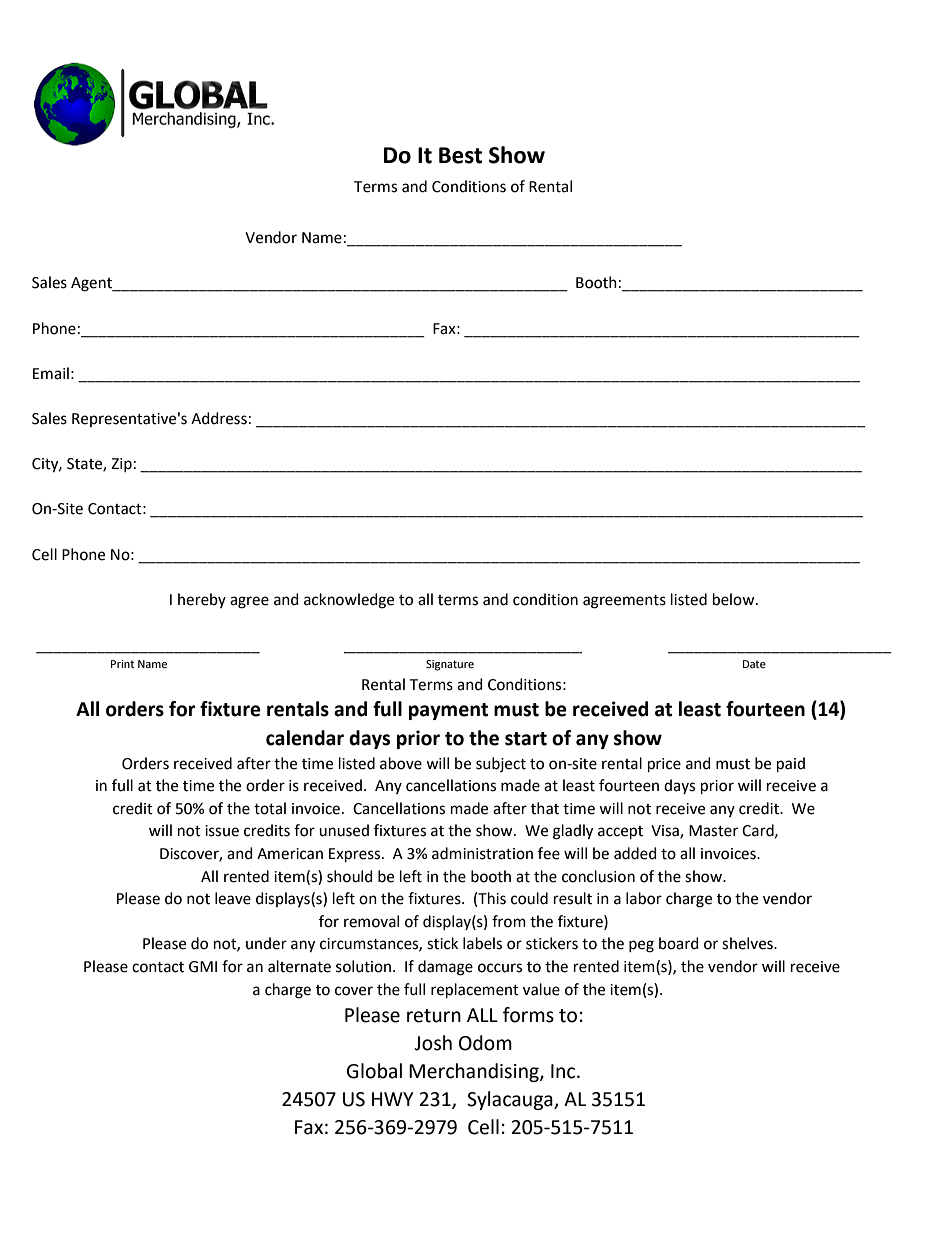 This image has height=1233, width=952. I want to click on Best, so click(460, 155).
